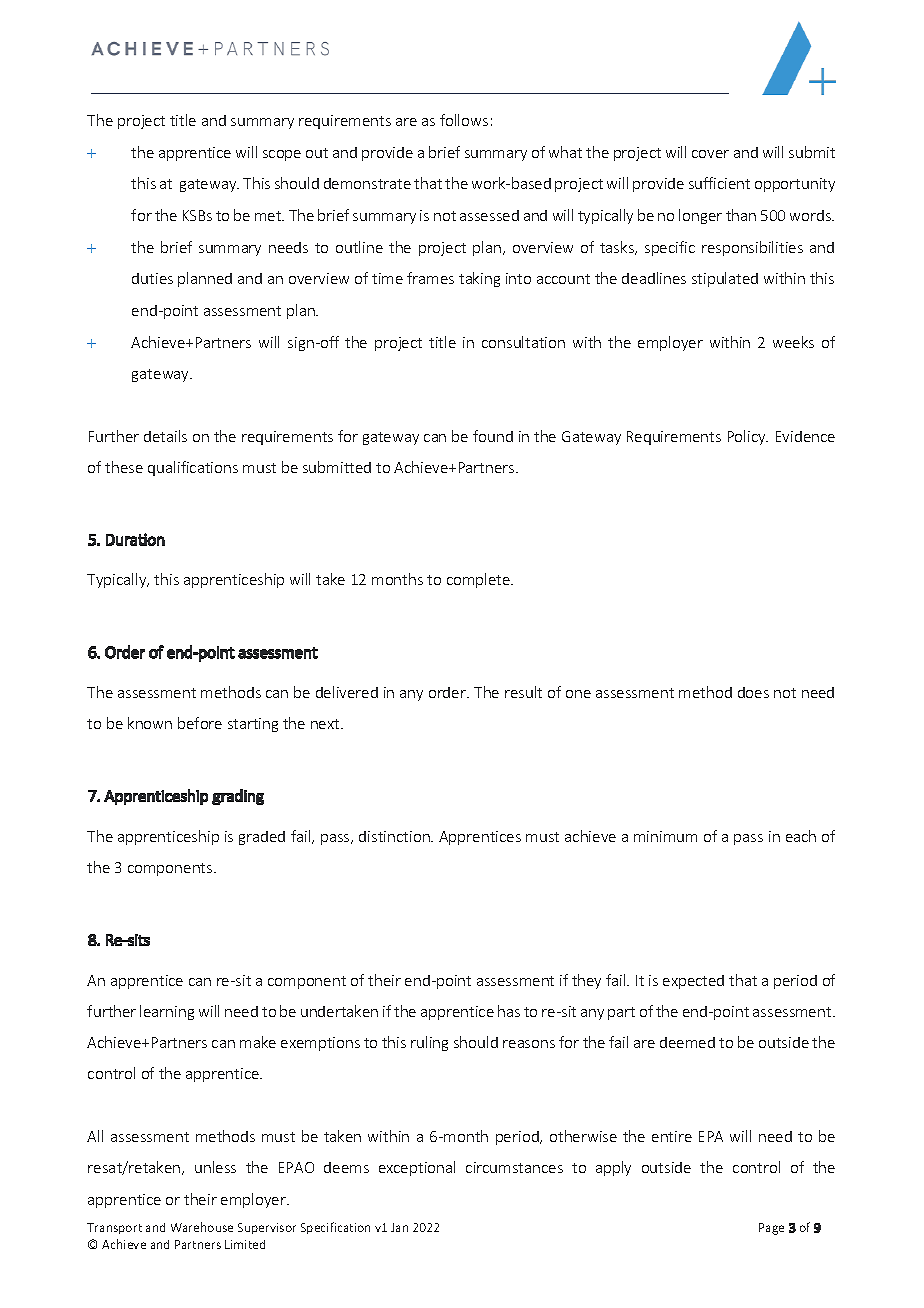 The image size is (924, 1308). What do you see at coordinates (753, 692) in the screenshot?
I see `does` at bounding box center [753, 692].
